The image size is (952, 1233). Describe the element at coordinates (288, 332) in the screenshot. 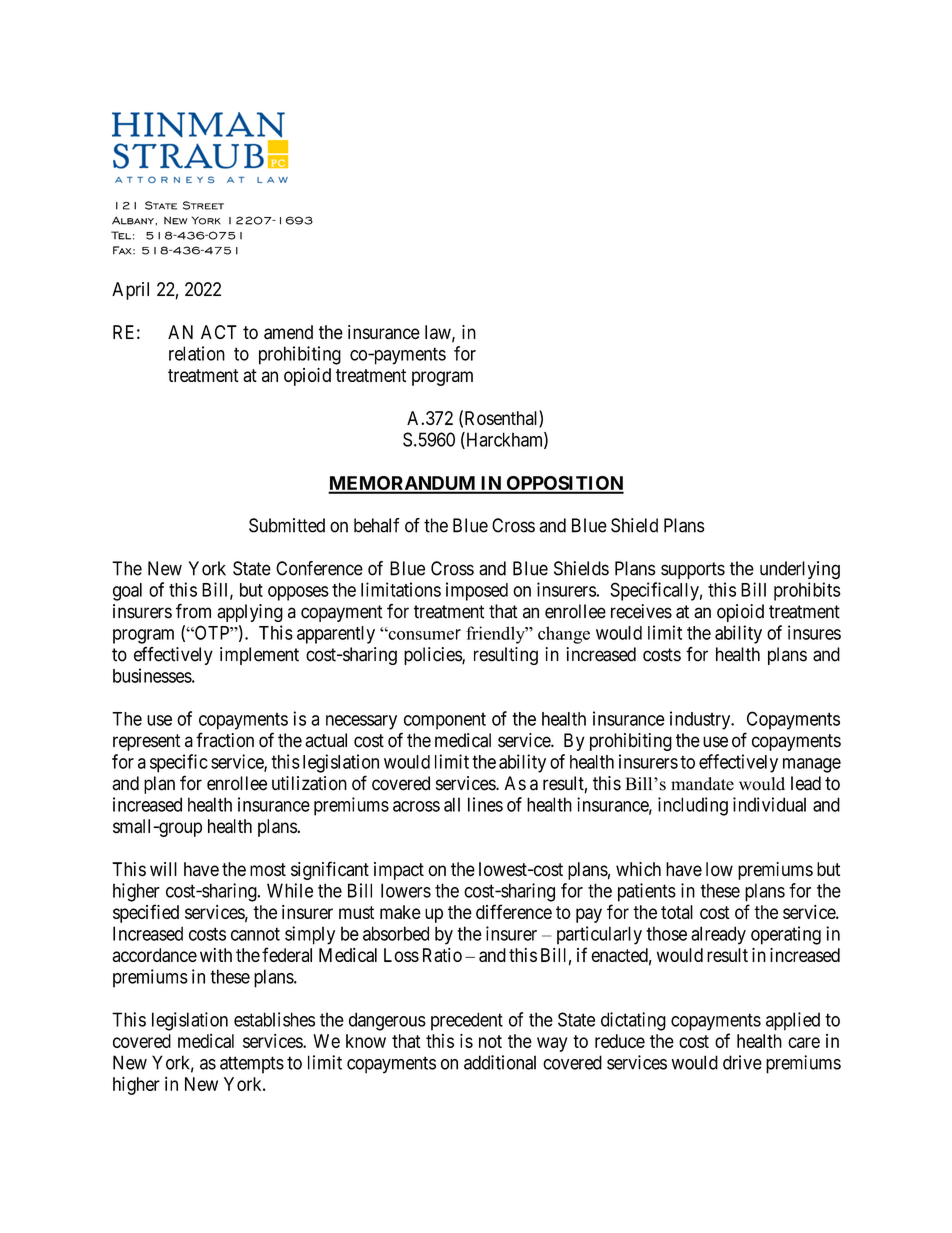

I see `amend` at that location.
